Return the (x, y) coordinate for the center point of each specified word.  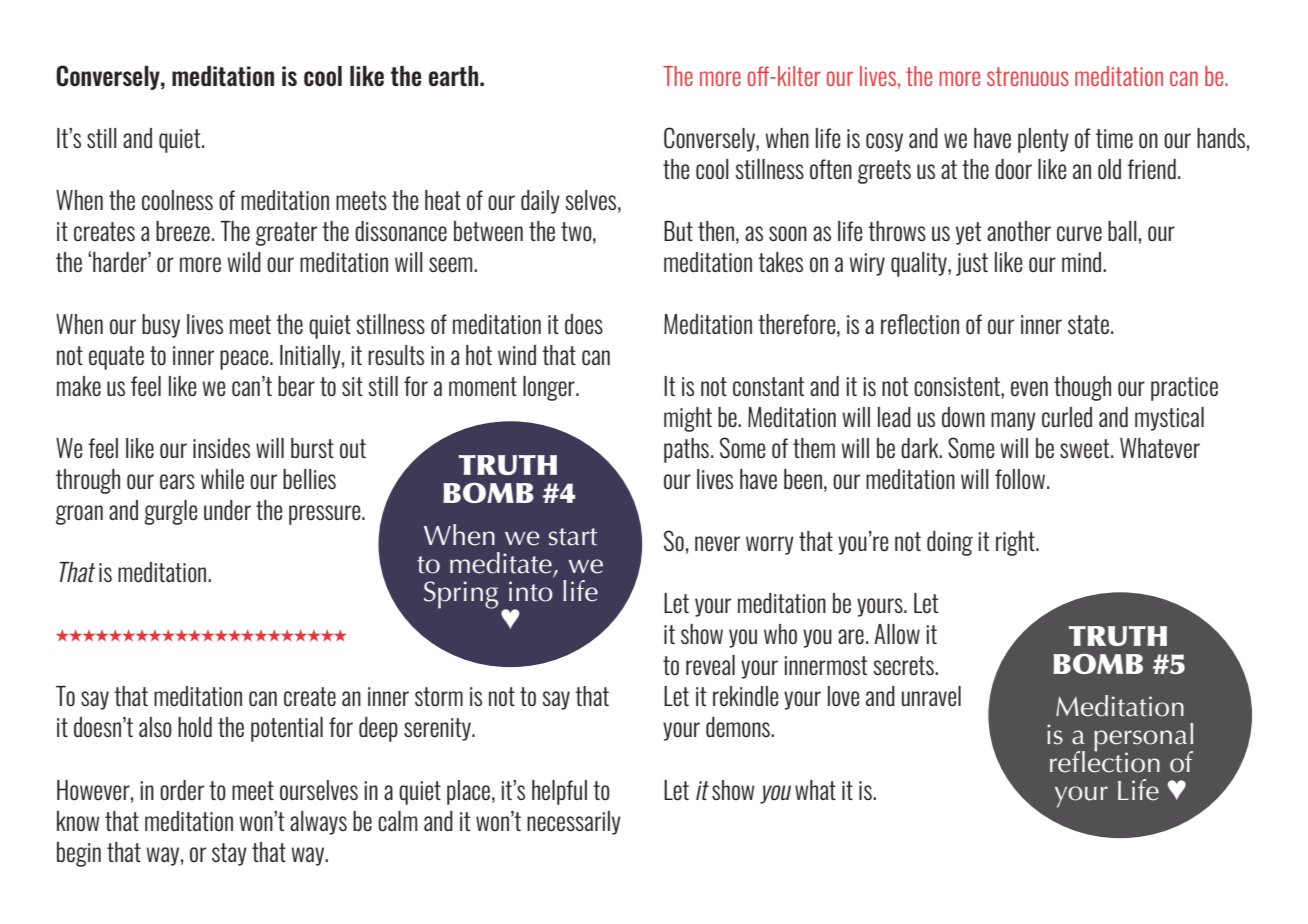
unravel (931, 696)
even (1029, 388)
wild (244, 262)
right (1016, 543)
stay (229, 854)
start (573, 537)
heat (443, 200)
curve (1079, 234)
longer (550, 388)
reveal (710, 665)
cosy (884, 142)
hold (195, 727)
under (227, 510)
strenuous (1028, 76)
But (678, 231)
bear (296, 386)
